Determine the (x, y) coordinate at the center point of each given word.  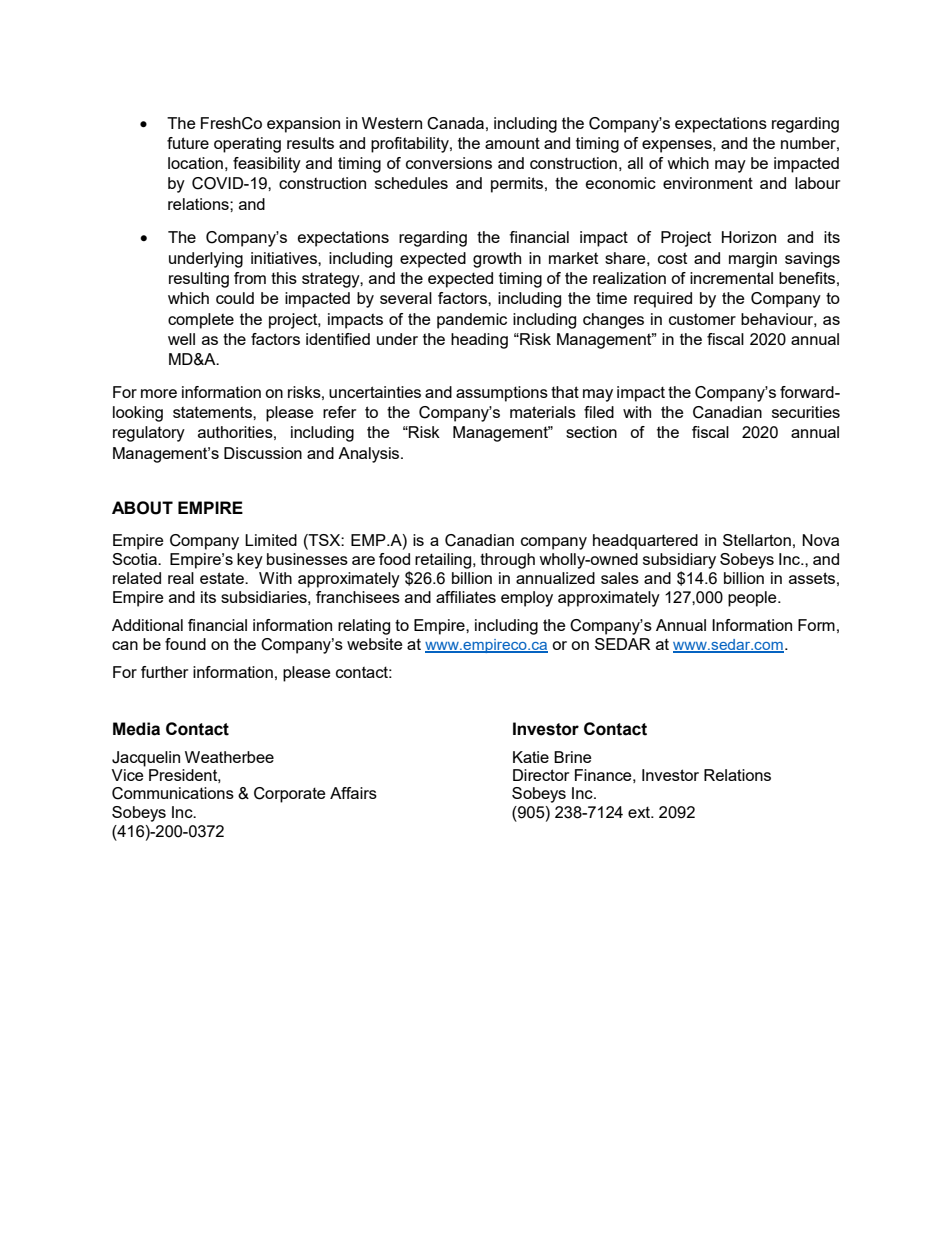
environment (708, 183)
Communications (173, 793)
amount (512, 143)
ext (640, 812)
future (188, 143)
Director (541, 775)
